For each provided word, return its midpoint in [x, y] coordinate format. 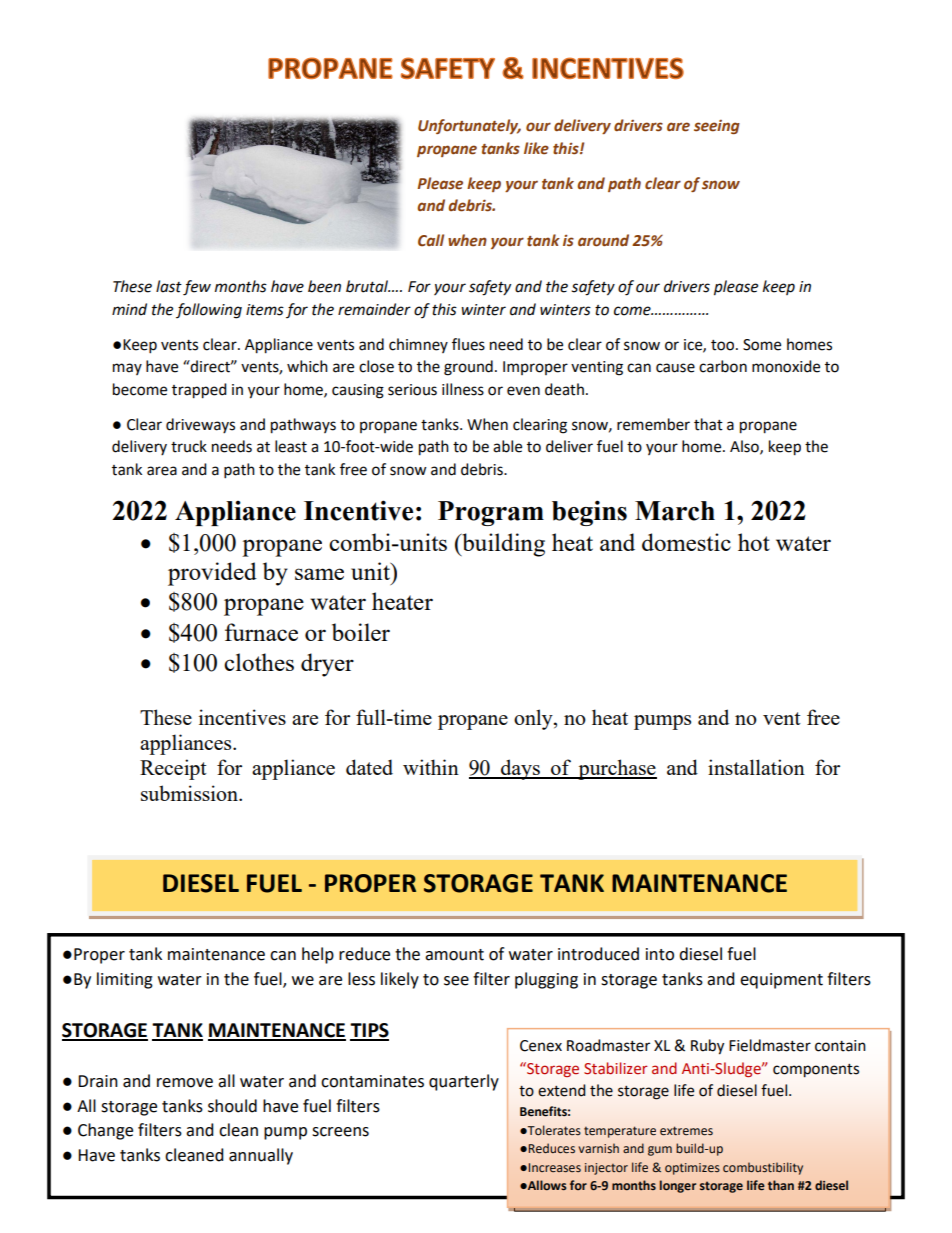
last [169, 286]
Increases [554, 1168]
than [781, 1185]
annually [261, 1156]
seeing [717, 127]
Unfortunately [469, 126]
